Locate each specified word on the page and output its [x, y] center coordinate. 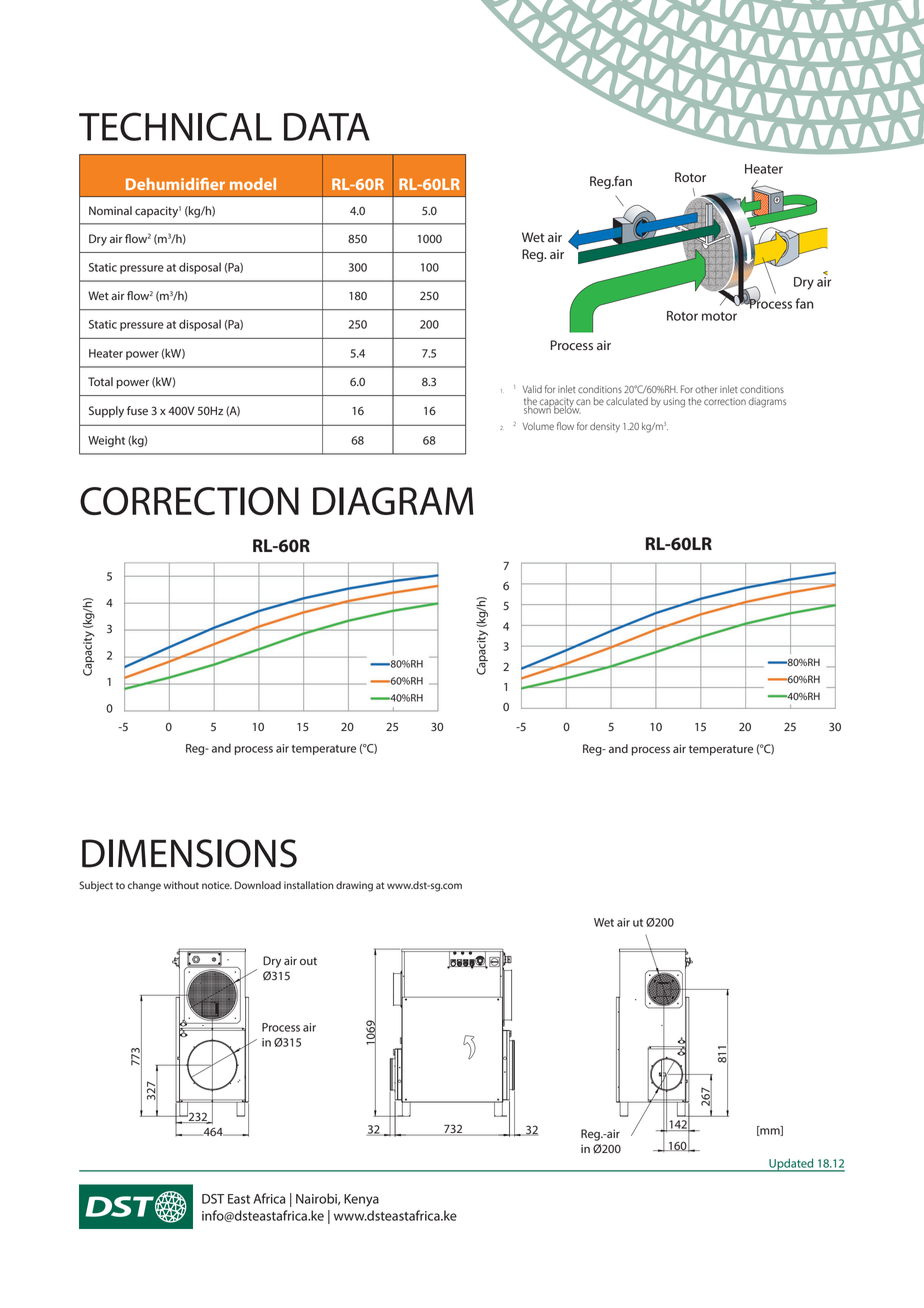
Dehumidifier [175, 184]
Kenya [361, 1200]
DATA [327, 127]
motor [719, 316]
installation [309, 885]
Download [258, 885]
